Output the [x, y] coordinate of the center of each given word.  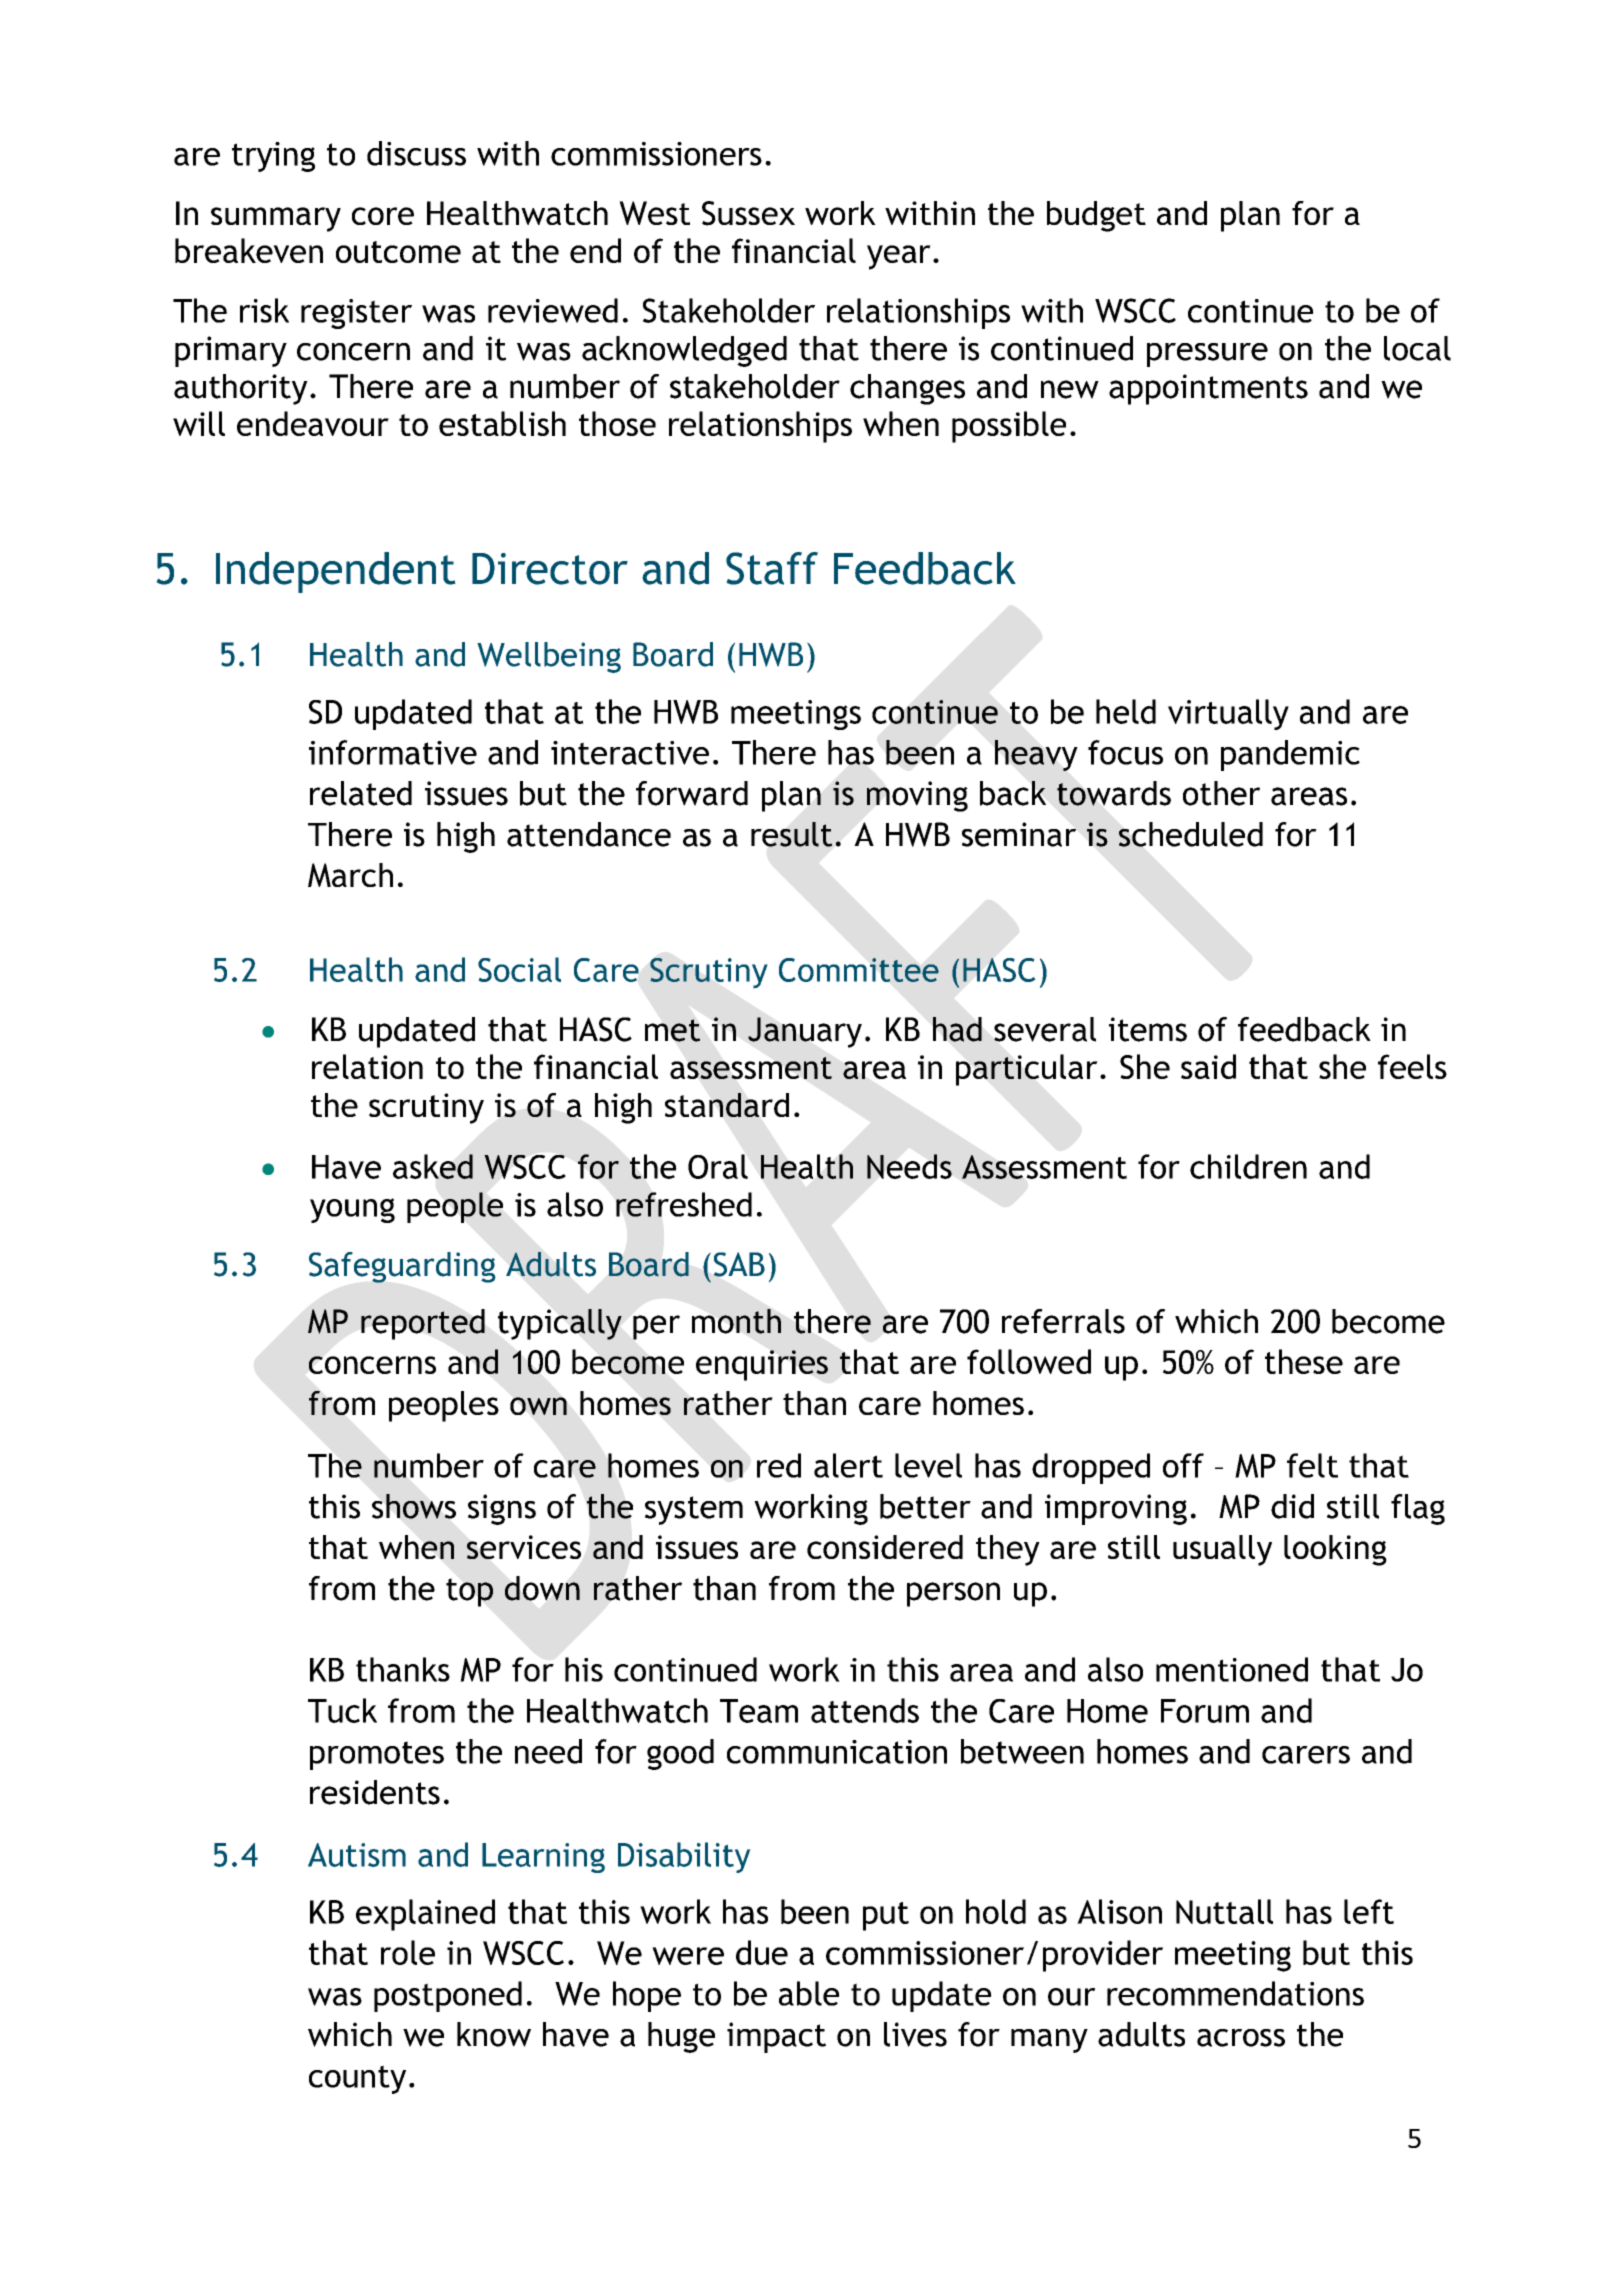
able [809, 1993]
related [361, 793]
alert [848, 1465]
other [1221, 793]
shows [414, 1506]
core [383, 216]
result [791, 834]
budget [1096, 216]
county [357, 2079]
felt [1312, 1465]
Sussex [748, 213]
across [1241, 2038]
